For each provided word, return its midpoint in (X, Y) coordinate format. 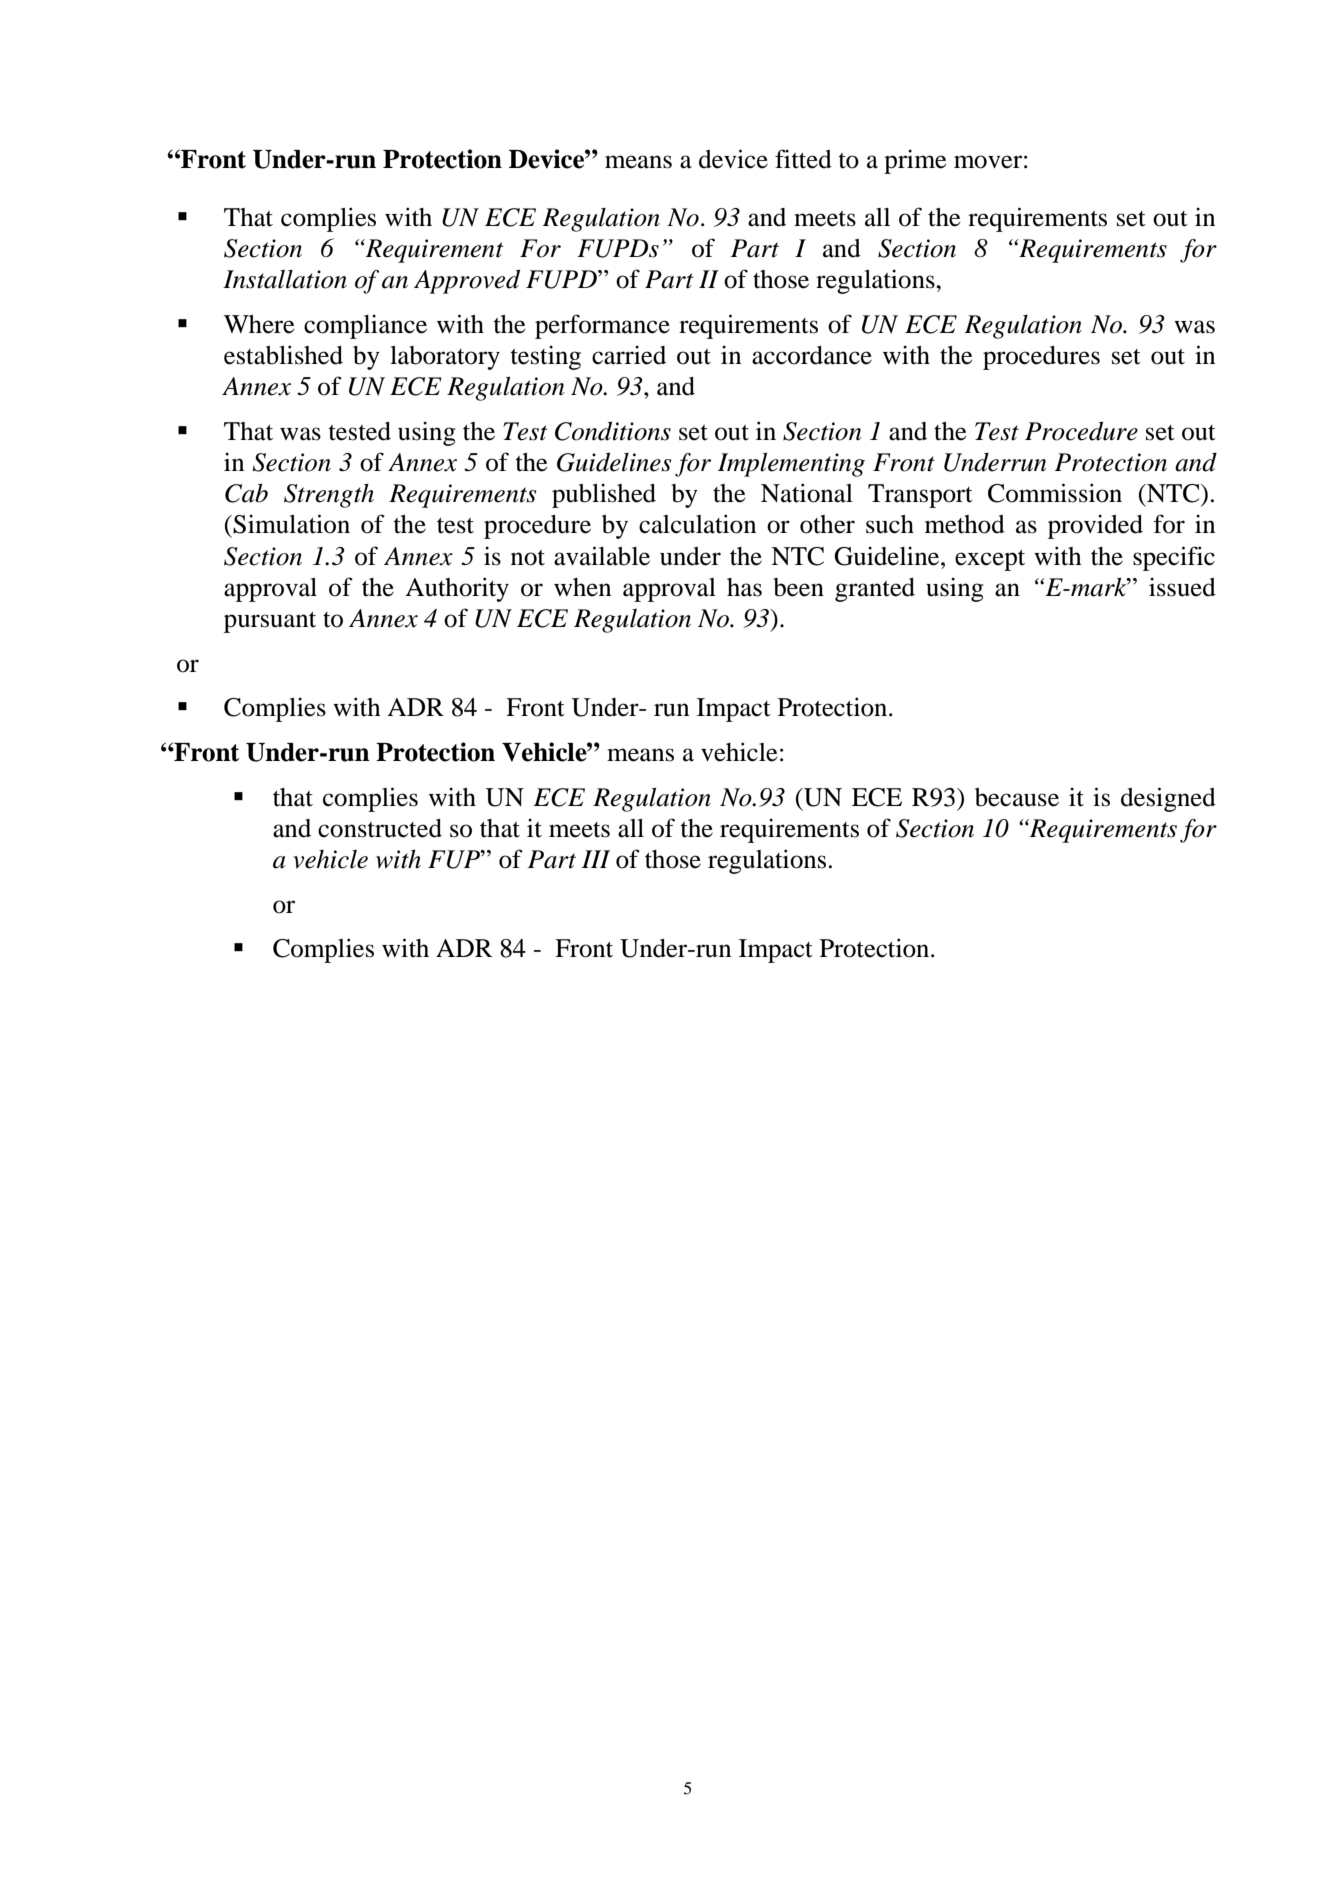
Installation (285, 279)
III (596, 859)
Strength (329, 495)
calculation (697, 524)
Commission (1055, 493)
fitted (803, 159)
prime (915, 161)
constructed (380, 828)
